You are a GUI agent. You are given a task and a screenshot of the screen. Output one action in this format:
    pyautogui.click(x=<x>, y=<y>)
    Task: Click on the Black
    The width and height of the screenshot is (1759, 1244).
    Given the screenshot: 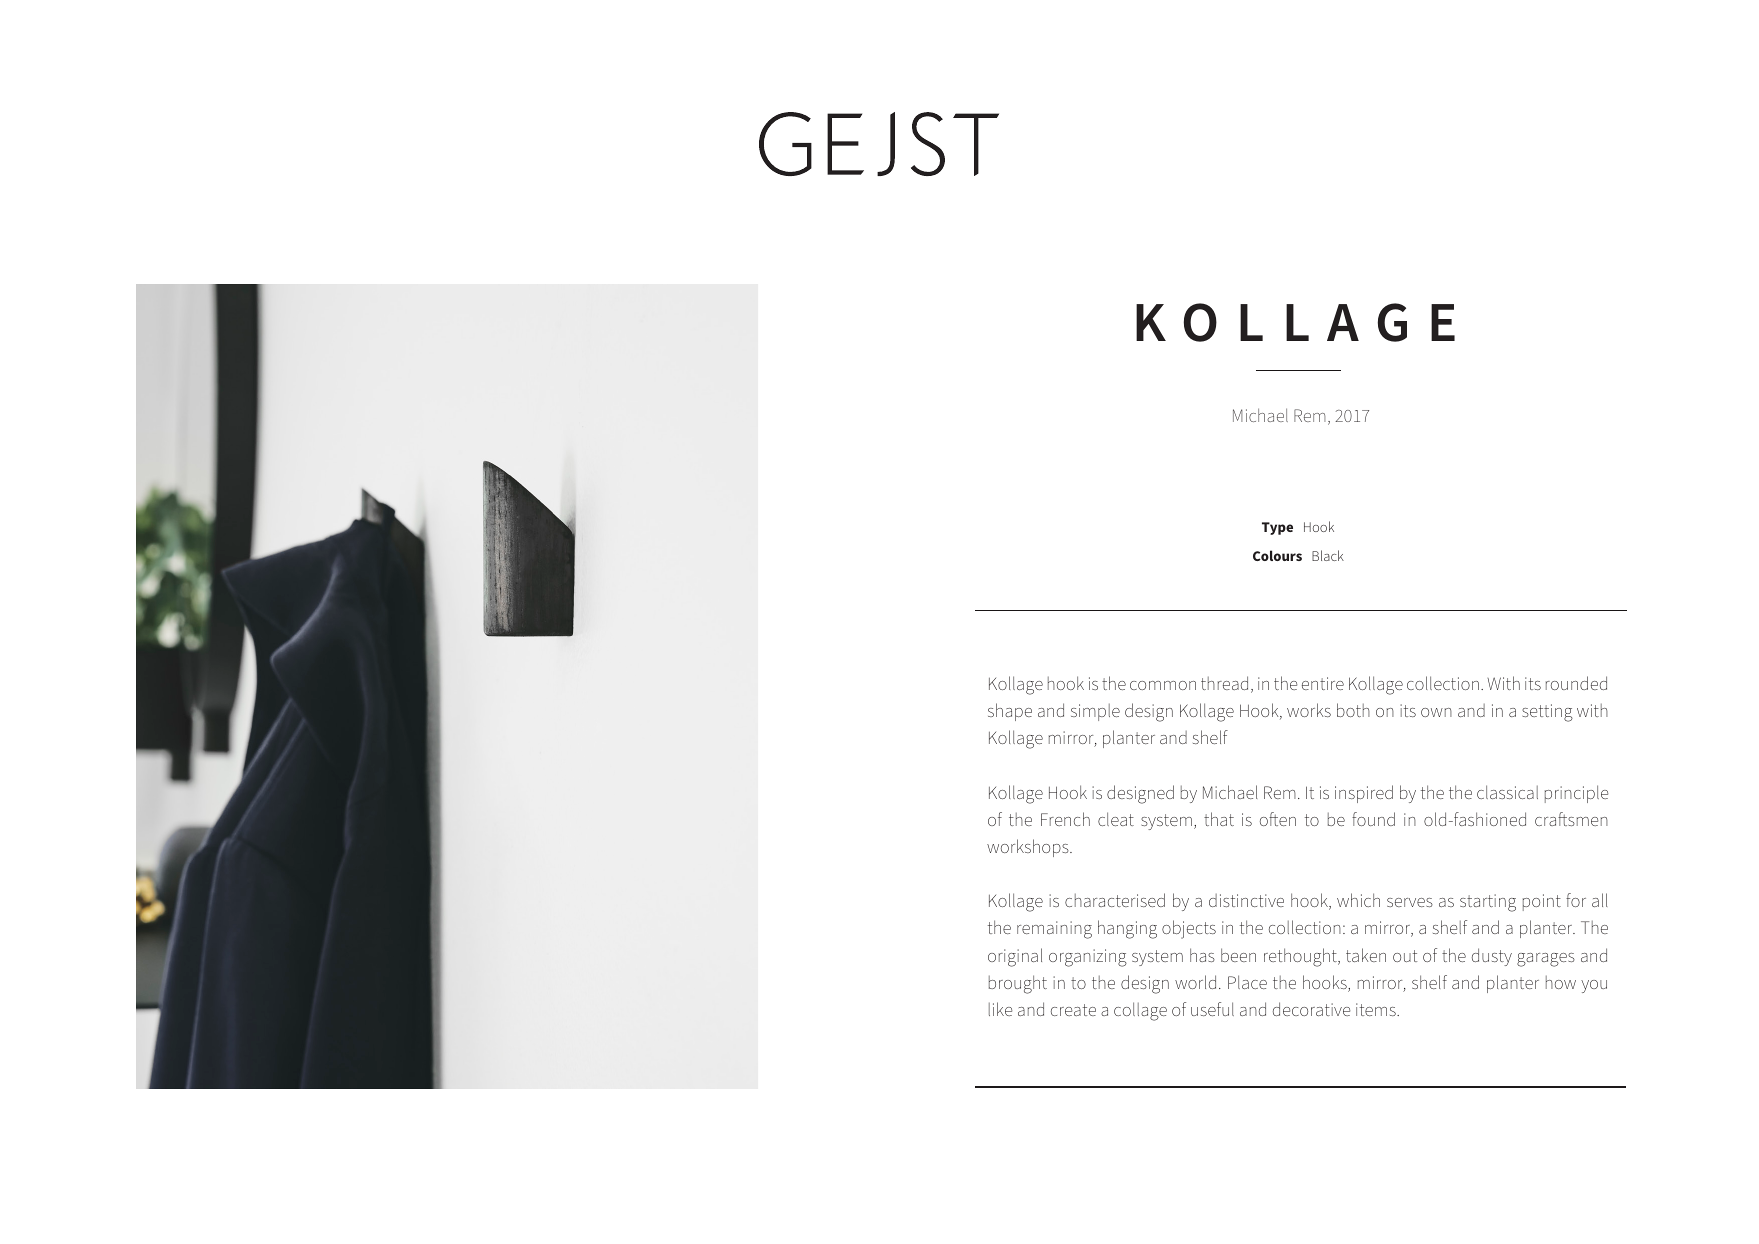 What is the action you would take?
    pyautogui.click(x=1328, y=555)
